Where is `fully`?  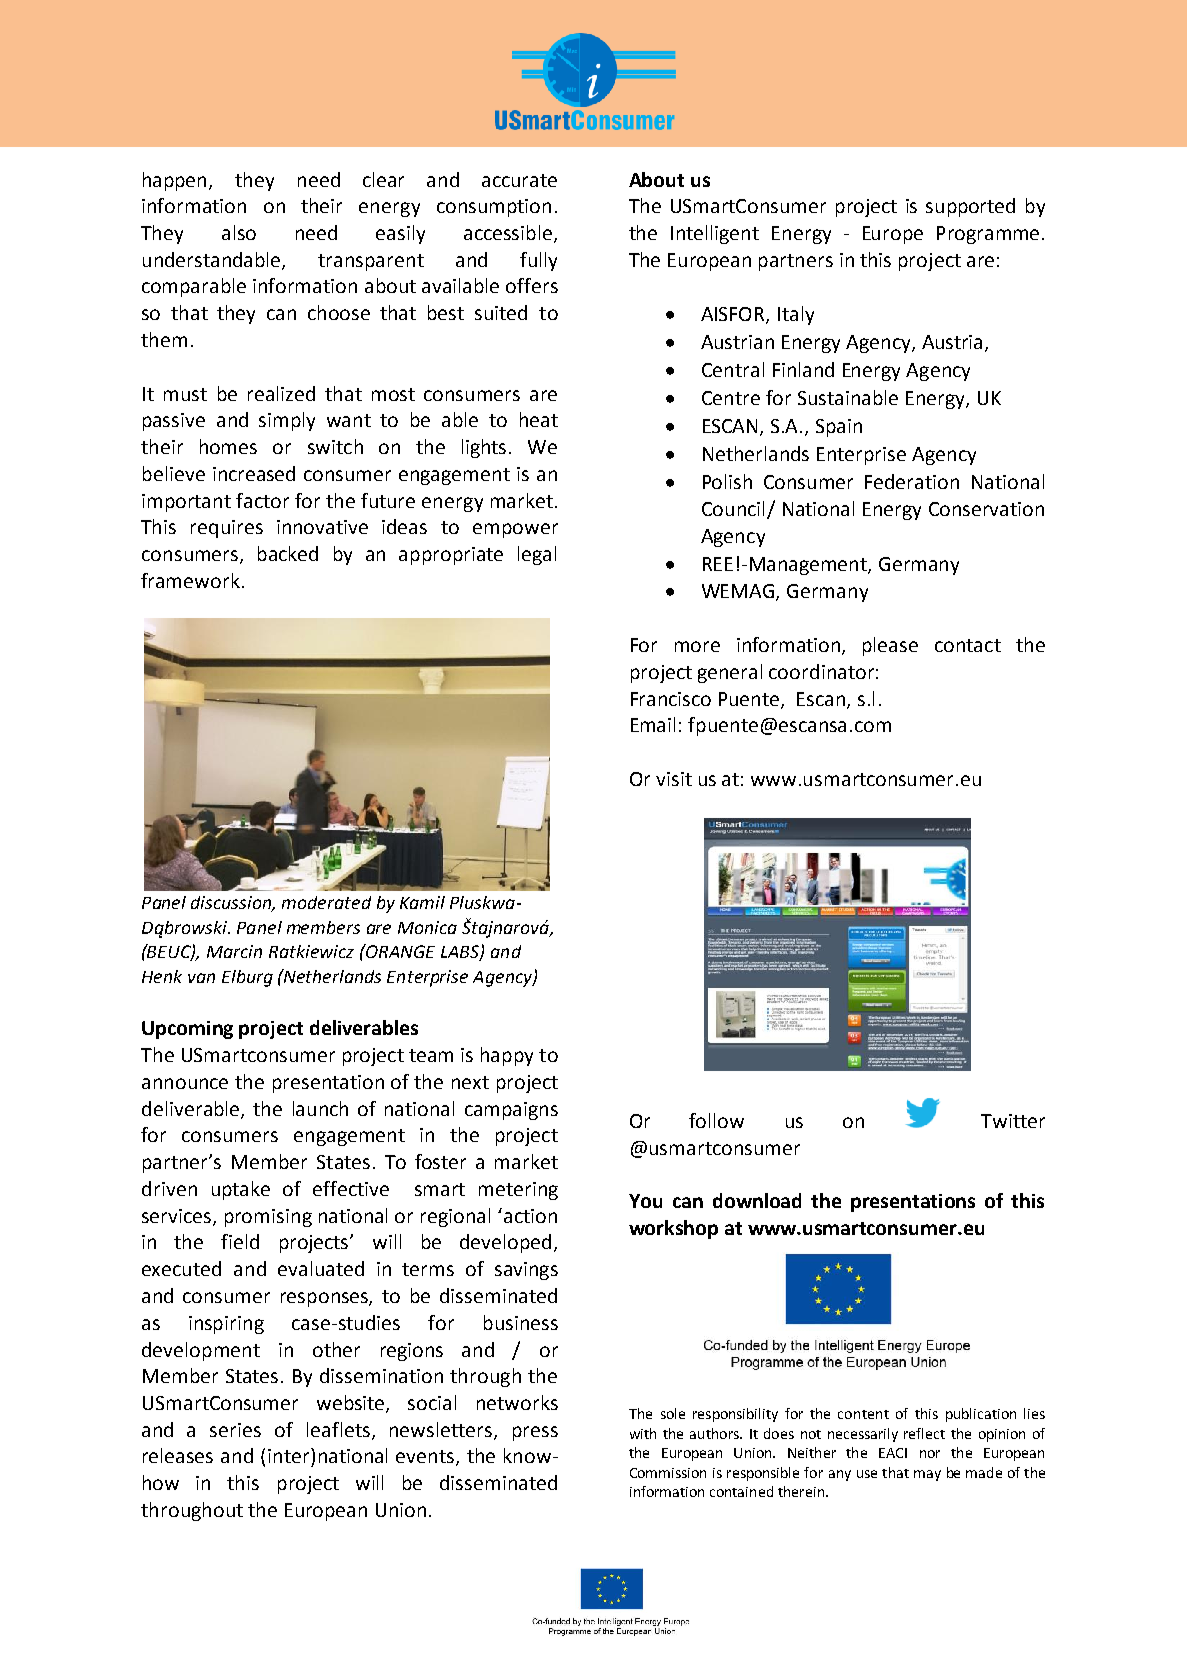
fully is located at coordinates (538, 261).
